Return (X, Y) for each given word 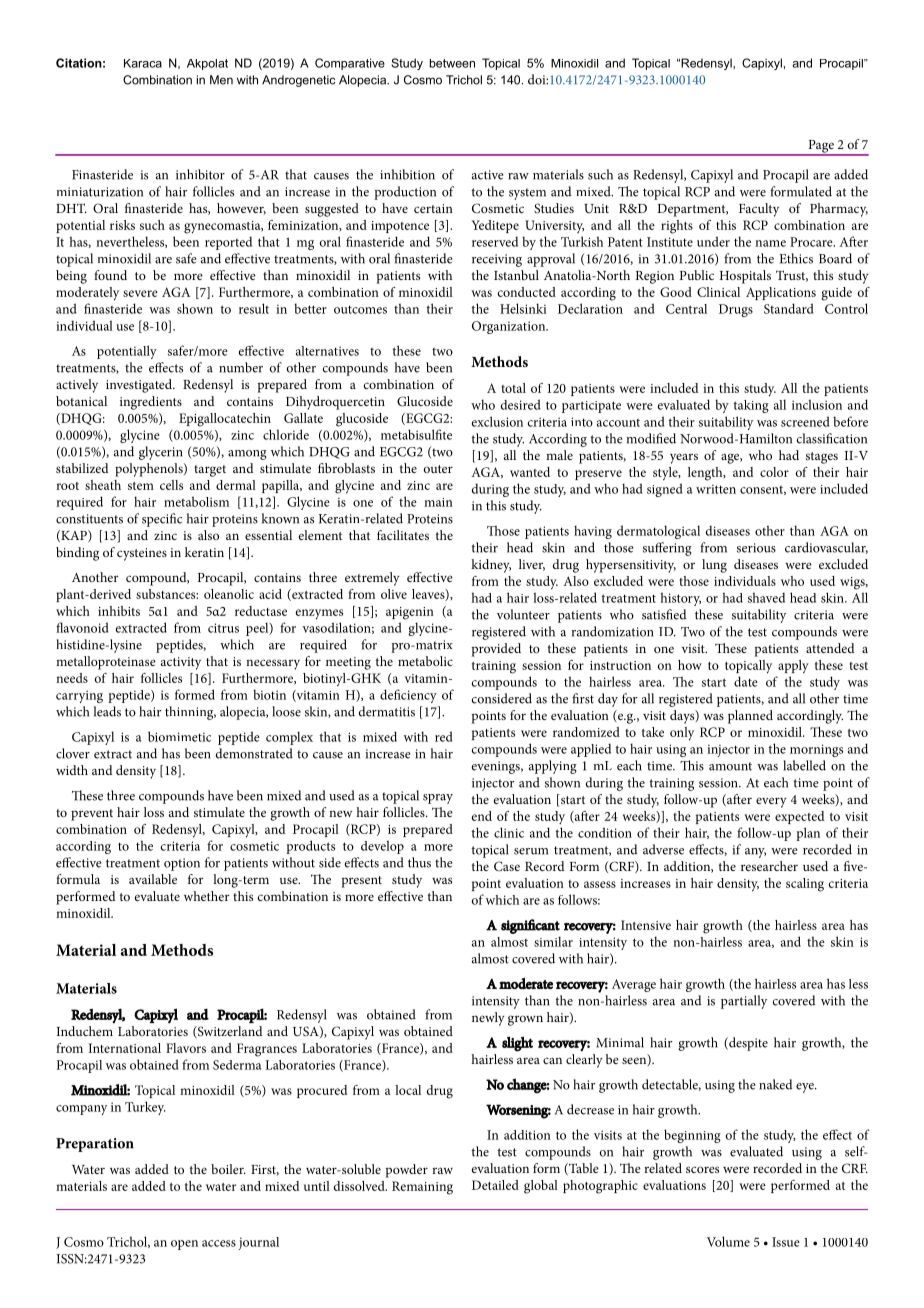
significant (530, 926)
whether (206, 896)
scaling (805, 885)
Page (821, 147)
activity (181, 663)
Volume (728, 1241)
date (746, 681)
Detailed (495, 1185)
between (452, 63)
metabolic (425, 661)
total (513, 388)
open (184, 1245)
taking (751, 406)
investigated (140, 386)
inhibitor (200, 174)
